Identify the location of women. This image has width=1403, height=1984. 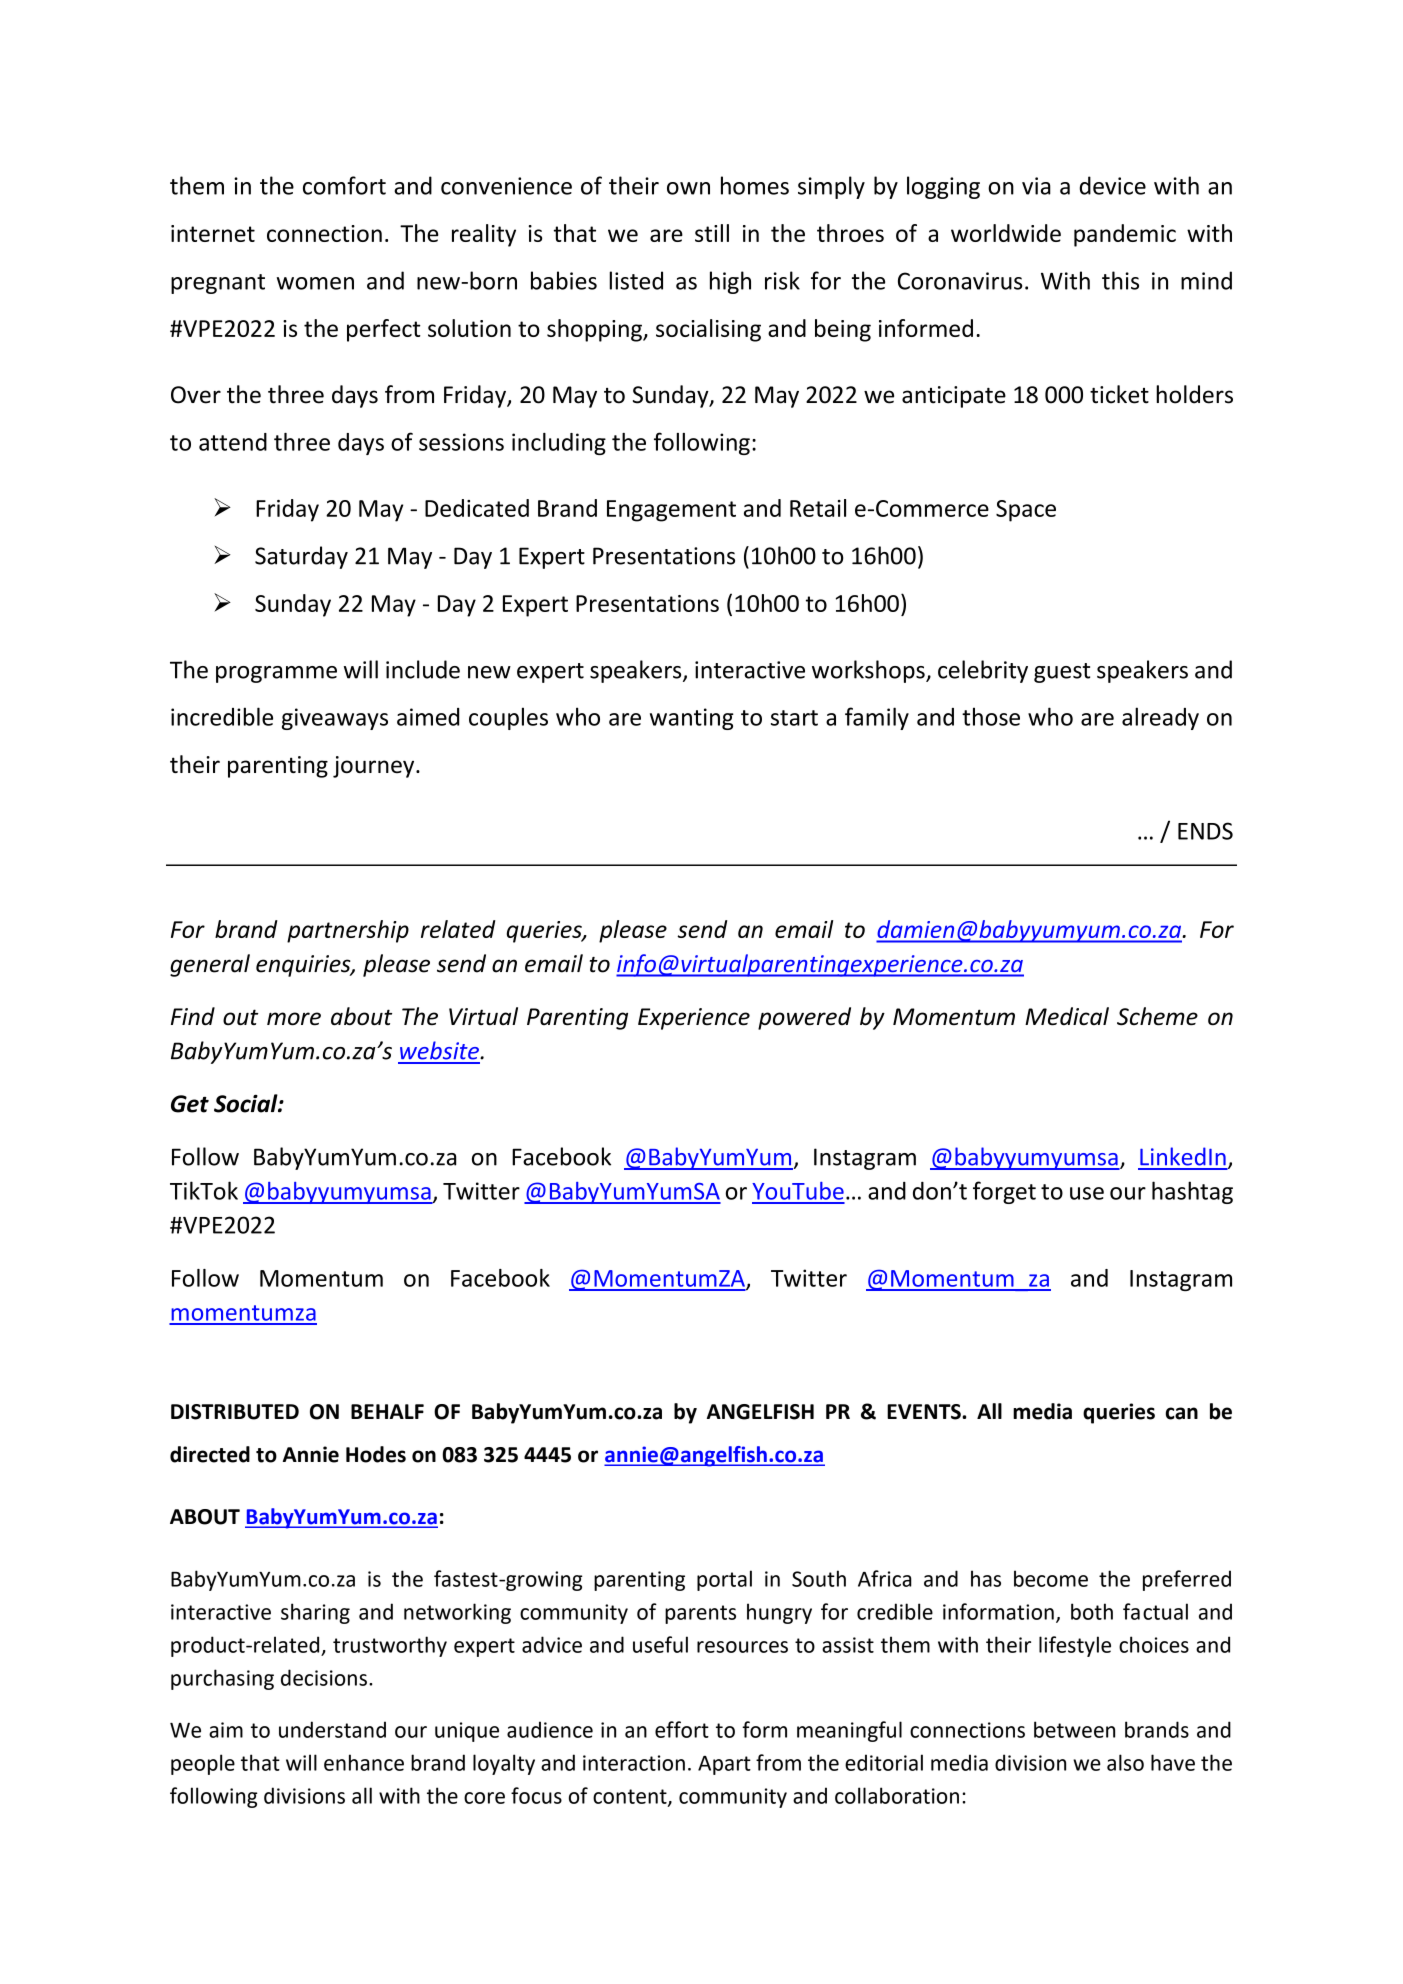
(315, 283).
